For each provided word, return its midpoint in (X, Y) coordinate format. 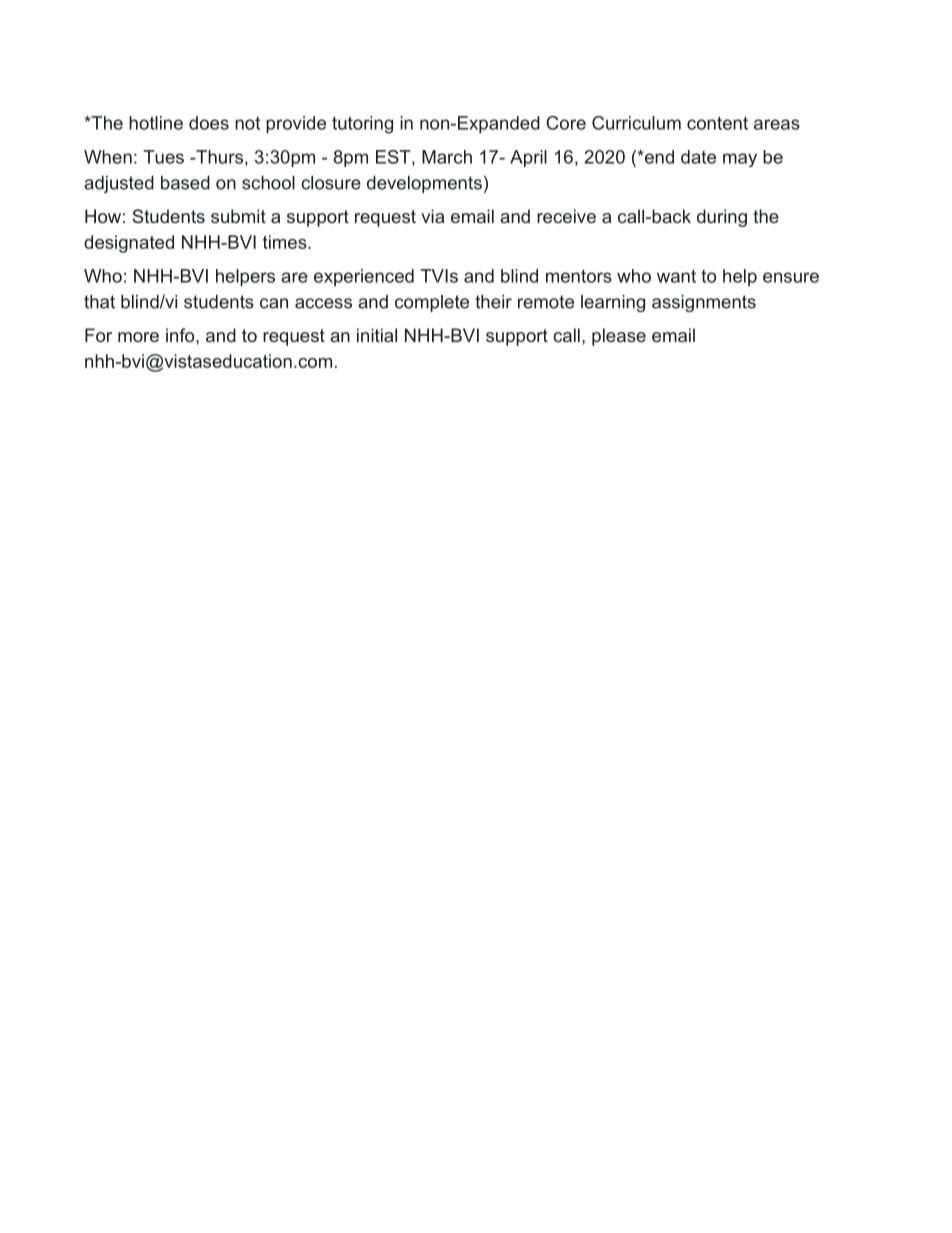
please (619, 337)
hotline (156, 123)
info (181, 335)
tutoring (362, 125)
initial (377, 335)
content (717, 123)
